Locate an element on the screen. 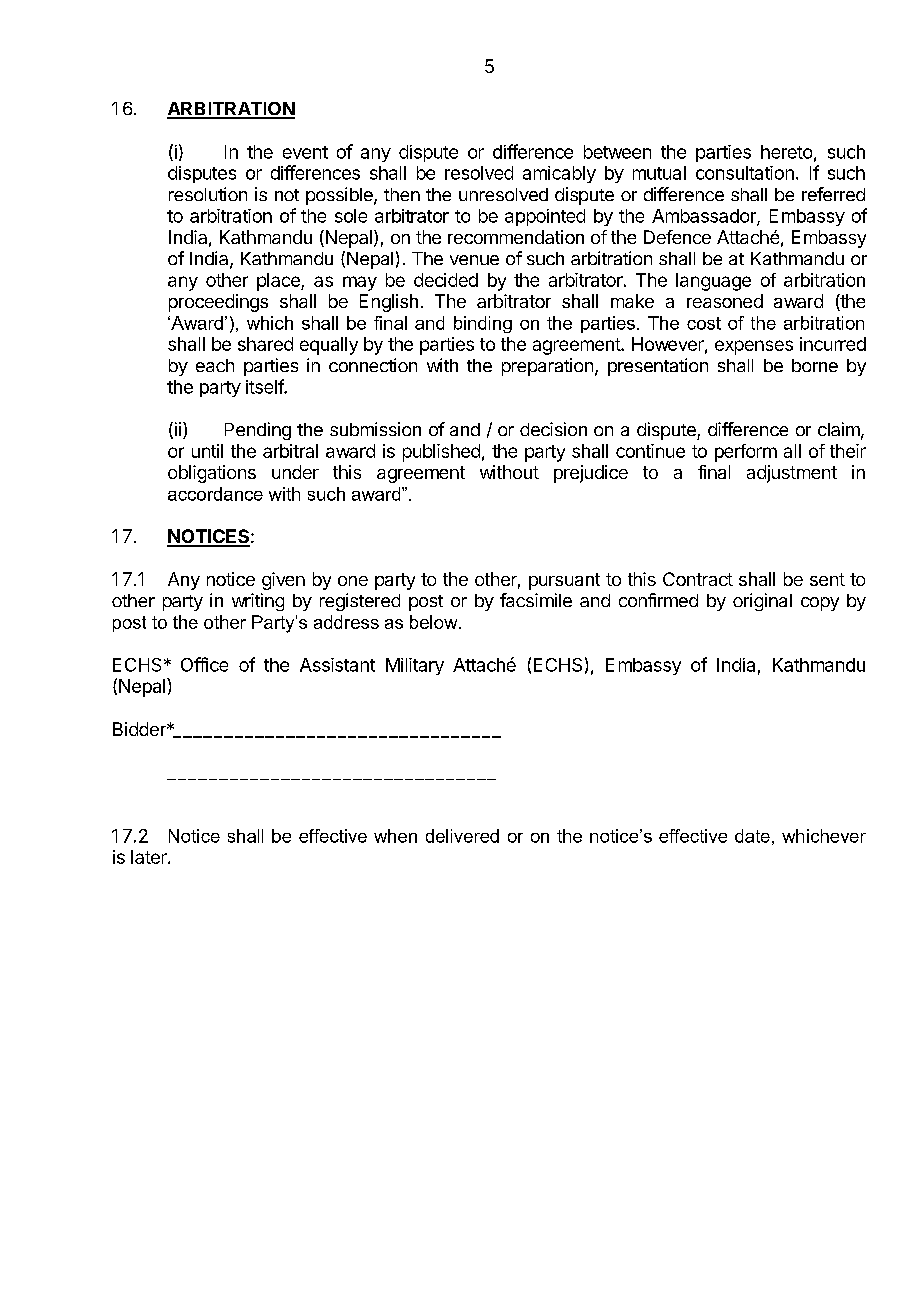  accordance is located at coordinates (215, 494).
